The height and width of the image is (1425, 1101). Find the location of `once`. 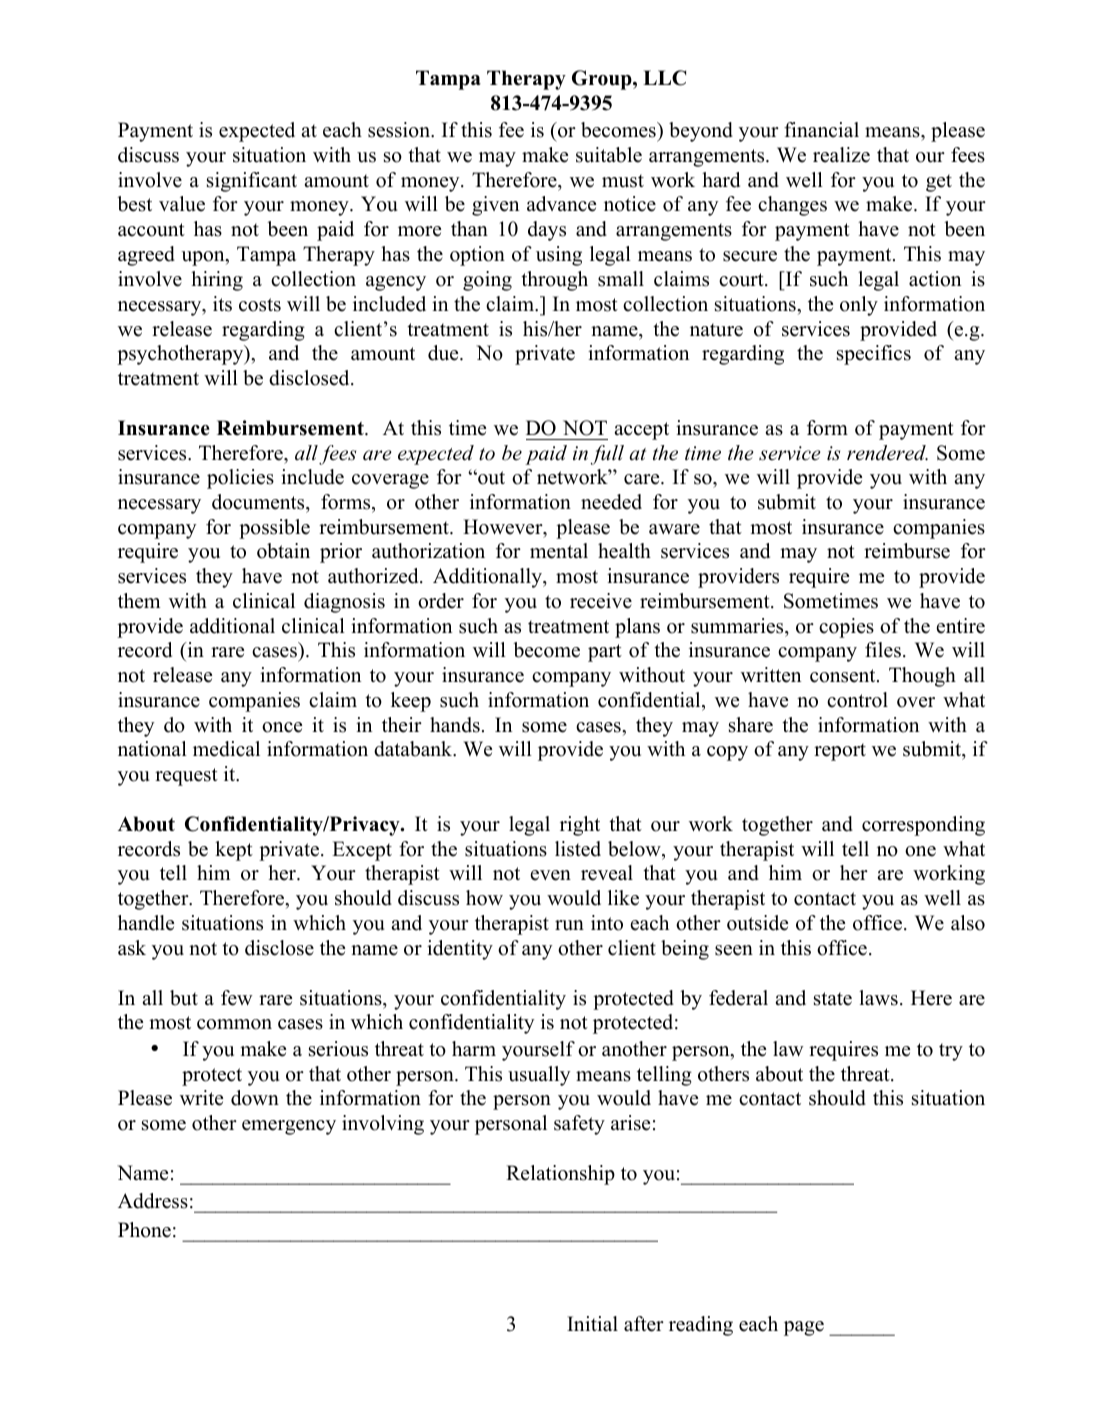

once is located at coordinates (282, 727).
